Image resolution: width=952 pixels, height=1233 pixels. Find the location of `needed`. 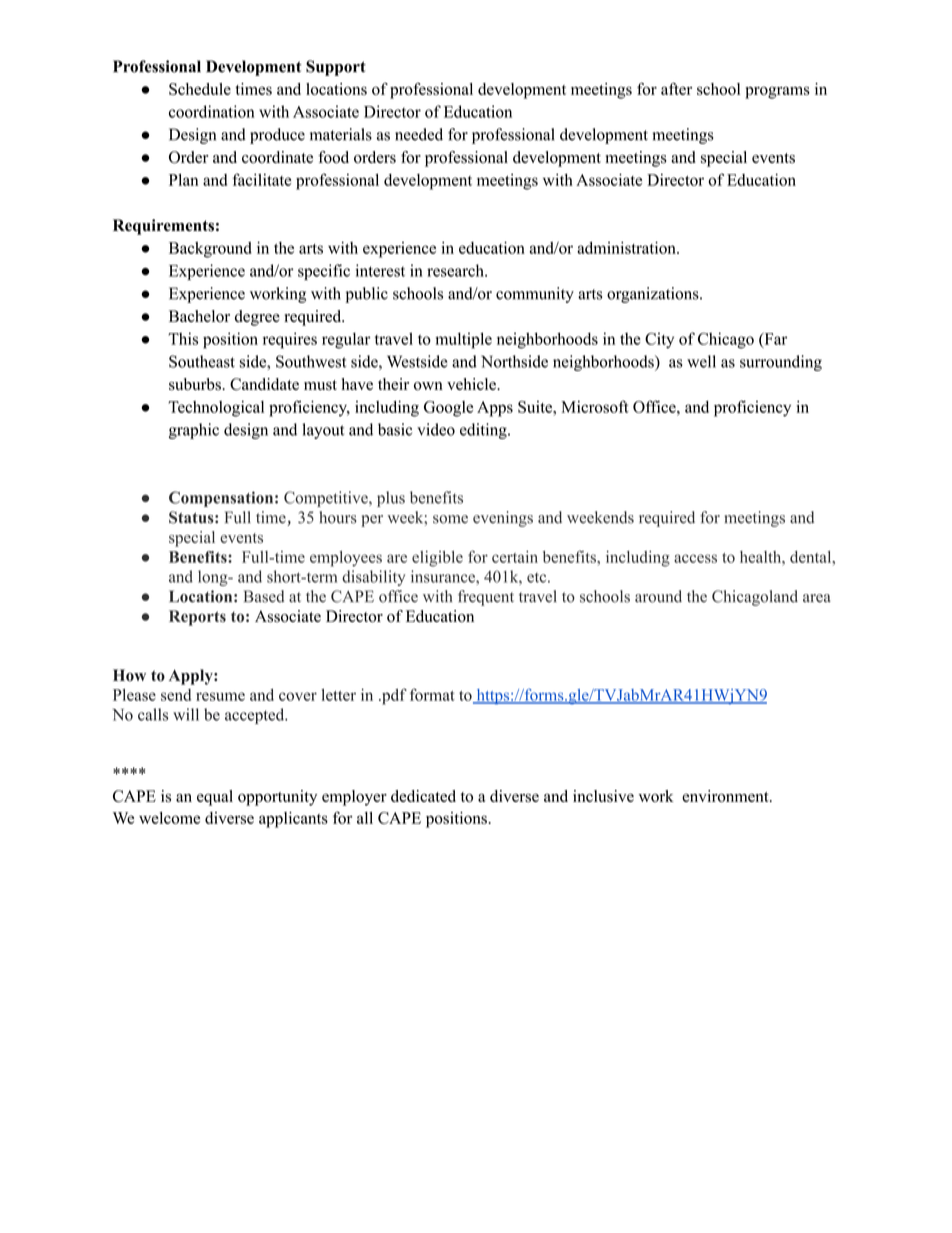

needed is located at coordinates (419, 134).
